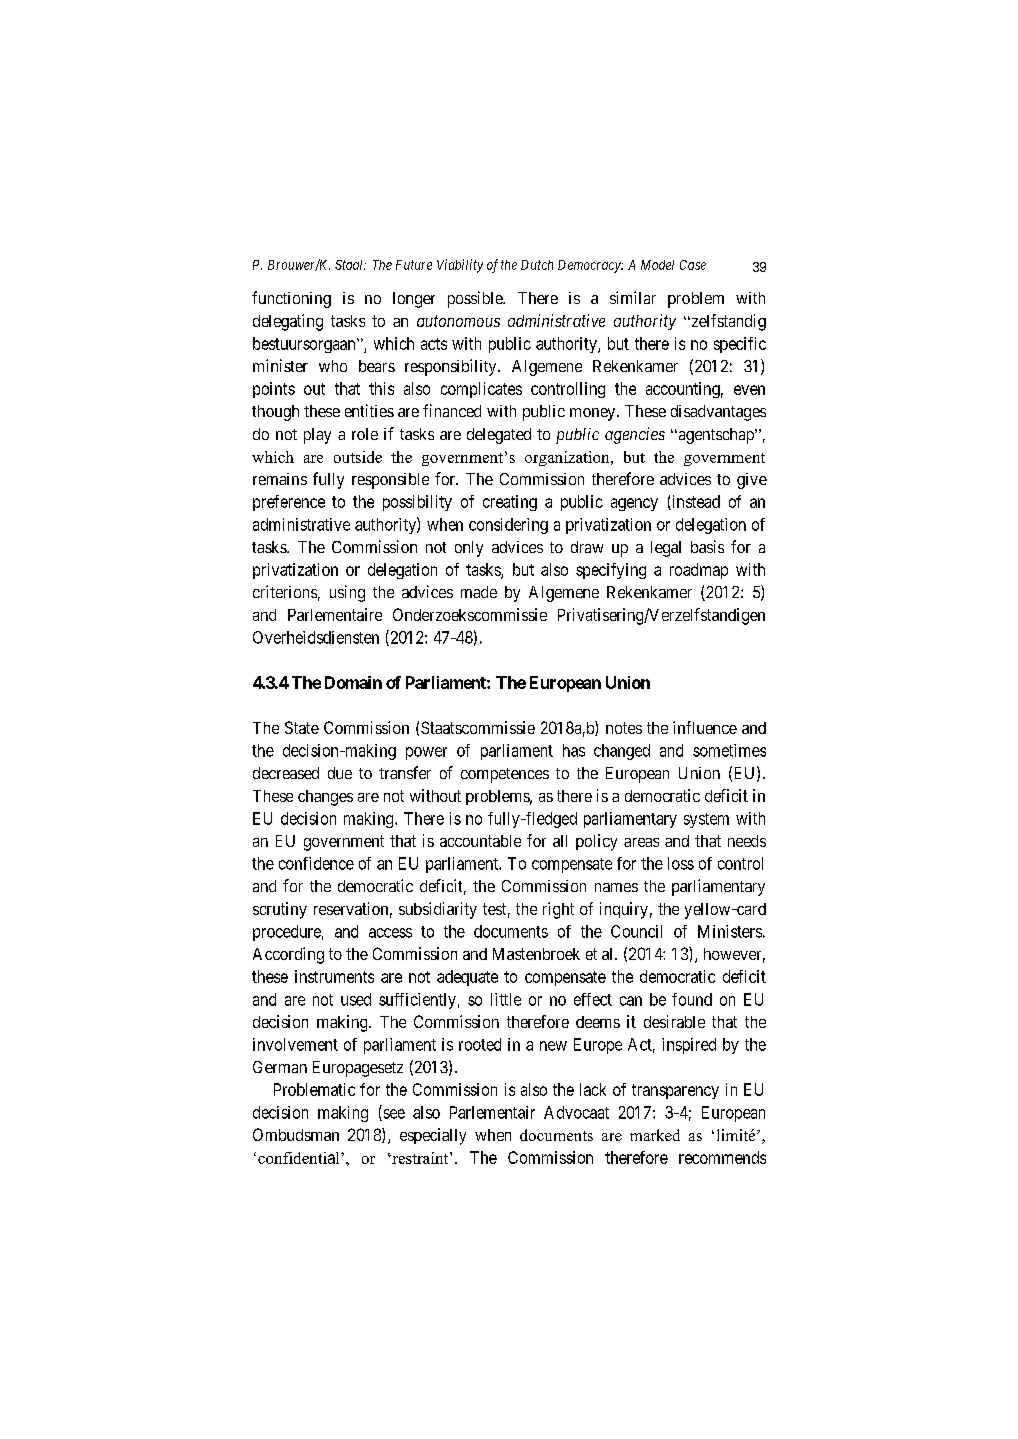  Describe the element at coordinates (291, 299) in the document. I see `functioning` at that location.
